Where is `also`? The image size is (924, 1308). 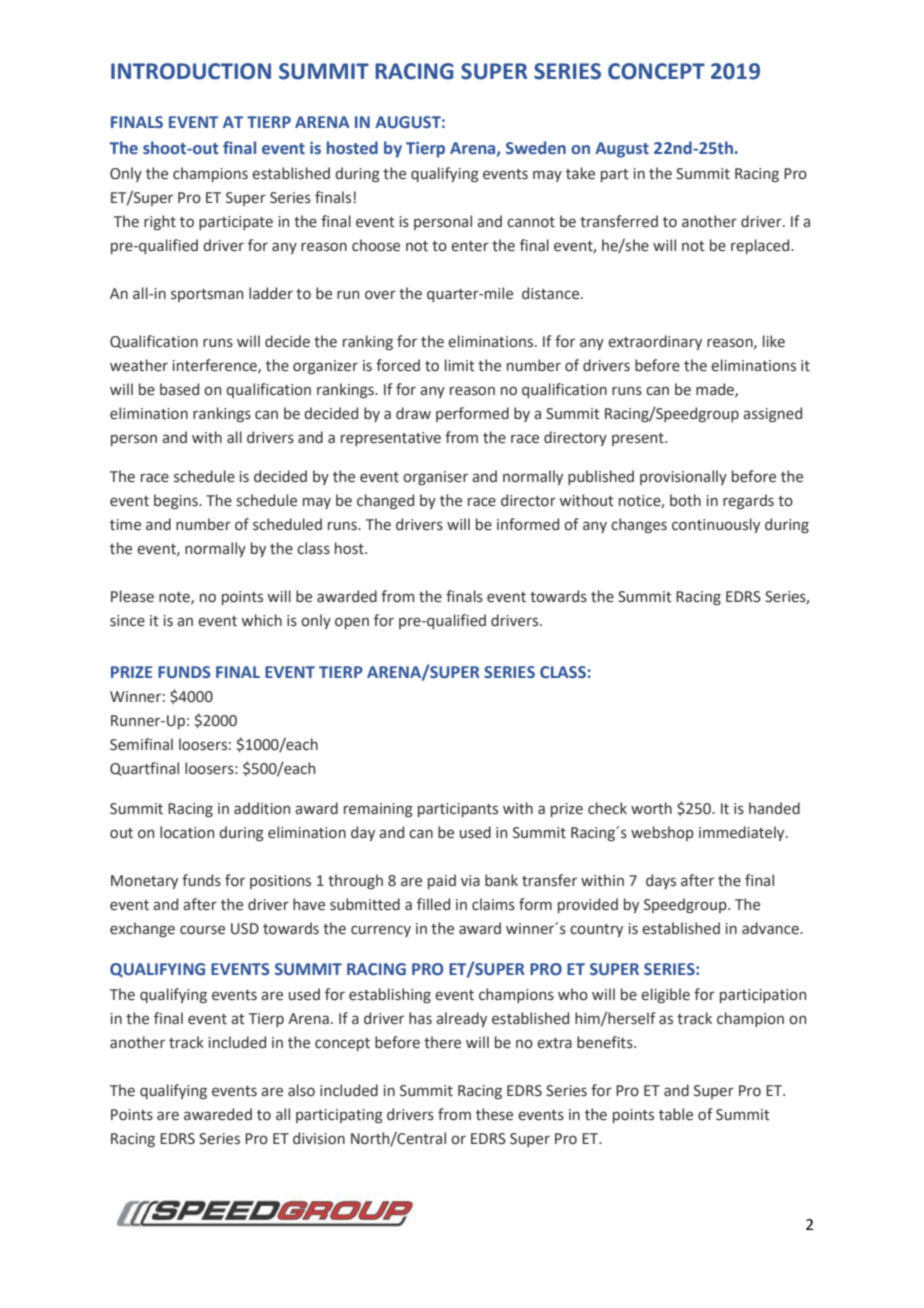 also is located at coordinates (301, 1090).
